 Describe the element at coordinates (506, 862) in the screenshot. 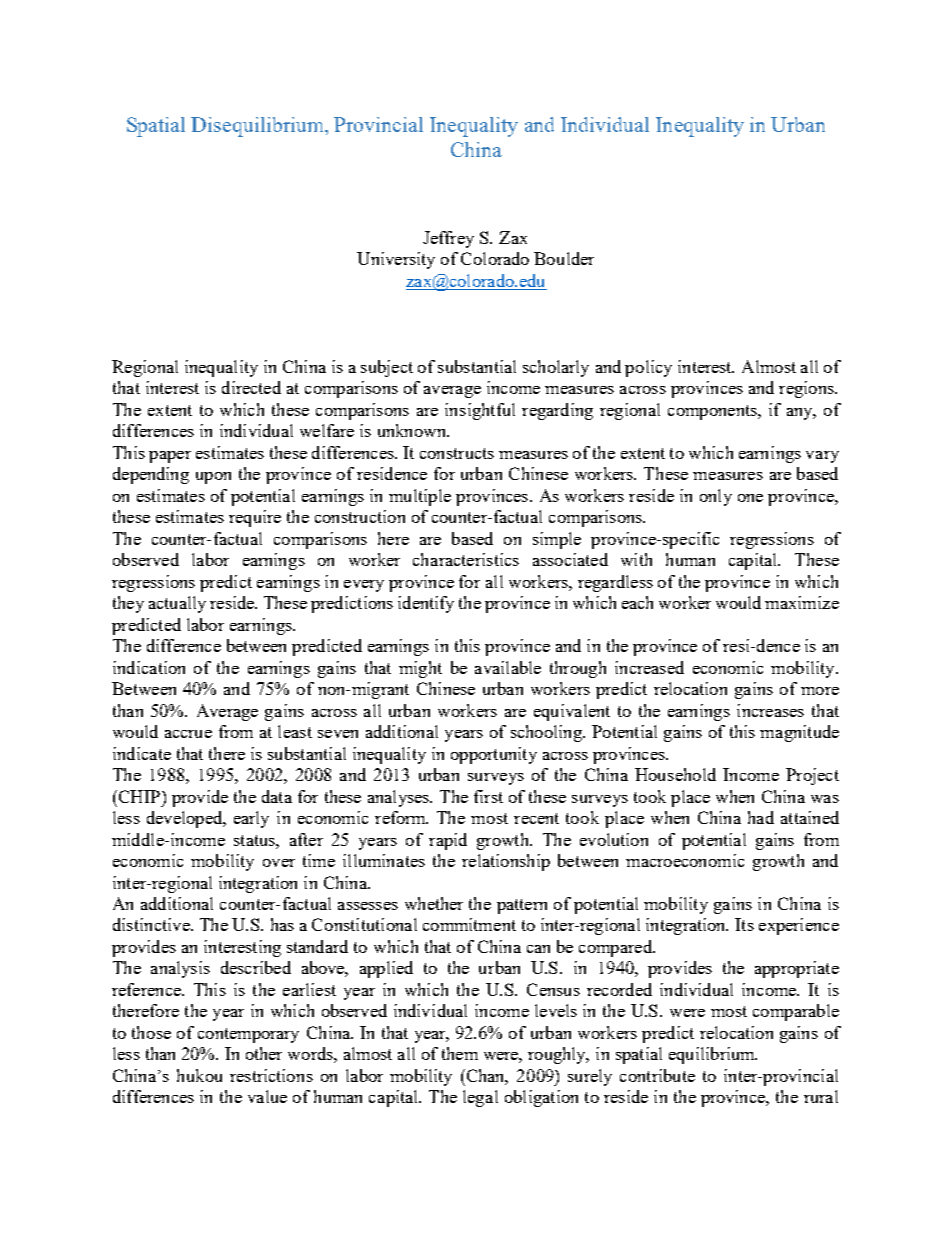

I see `relationship` at that location.
